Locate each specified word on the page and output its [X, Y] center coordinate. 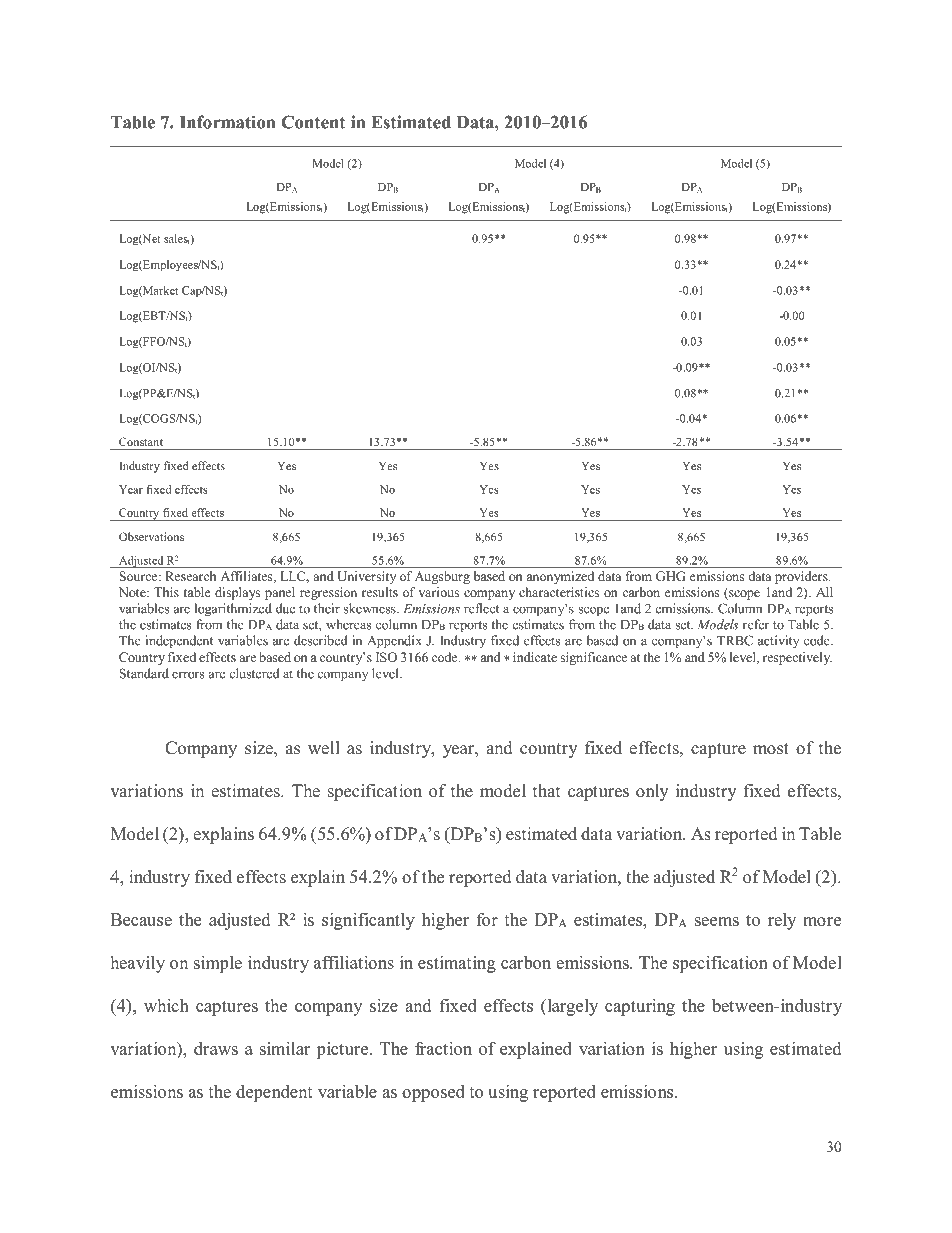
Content [313, 122]
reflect [481, 608]
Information [227, 122]
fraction [443, 1048]
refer [756, 624]
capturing [640, 1007]
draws [216, 1048]
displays [237, 593]
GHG [670, 576]
